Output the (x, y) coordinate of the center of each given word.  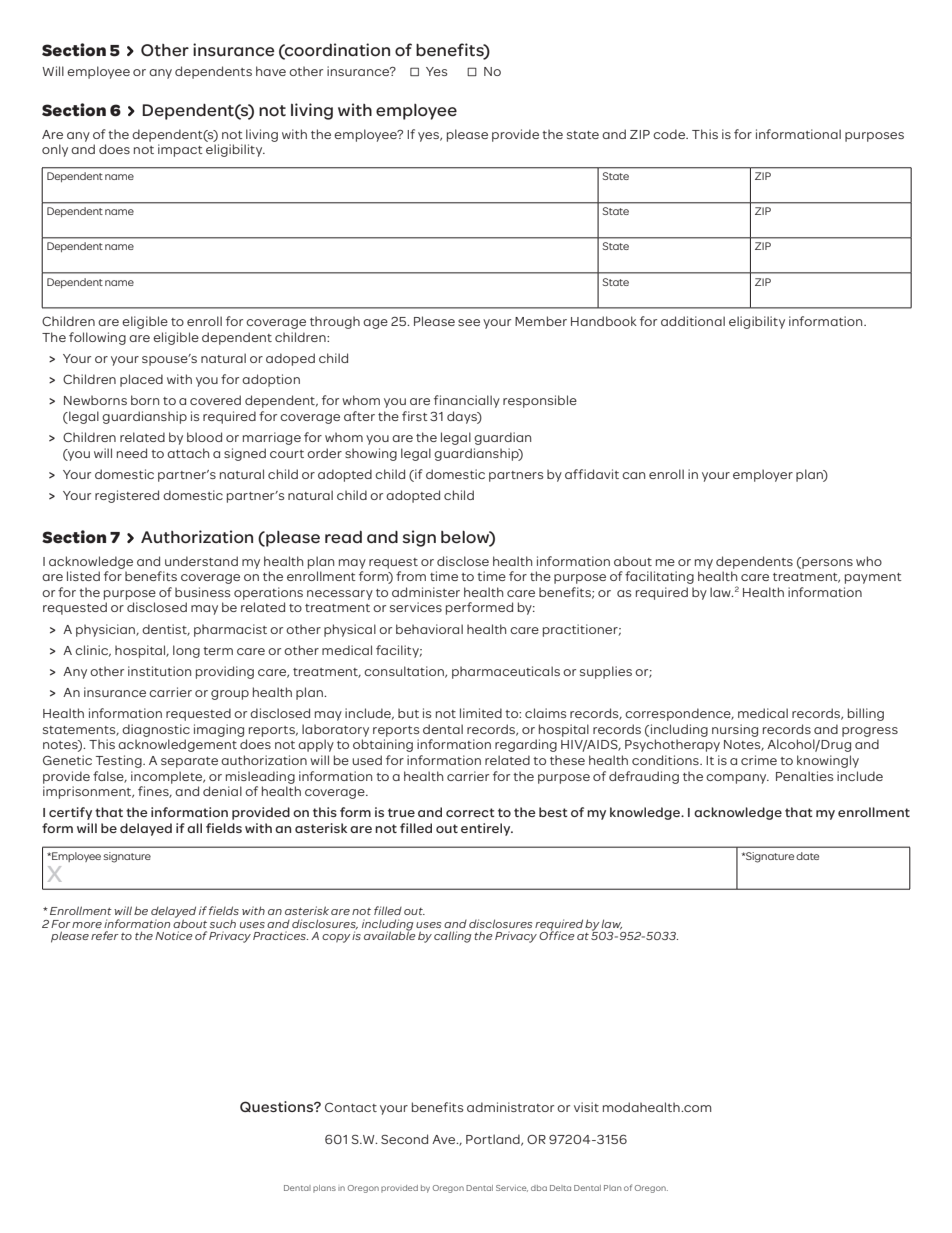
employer (763, 475)
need (132, 453)
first (415, 416)
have (271, 71)
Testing (120, 761)
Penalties (804, 776)
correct (470, 812)
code (670, 134)
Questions (277, 1106)
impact (180, 150)
